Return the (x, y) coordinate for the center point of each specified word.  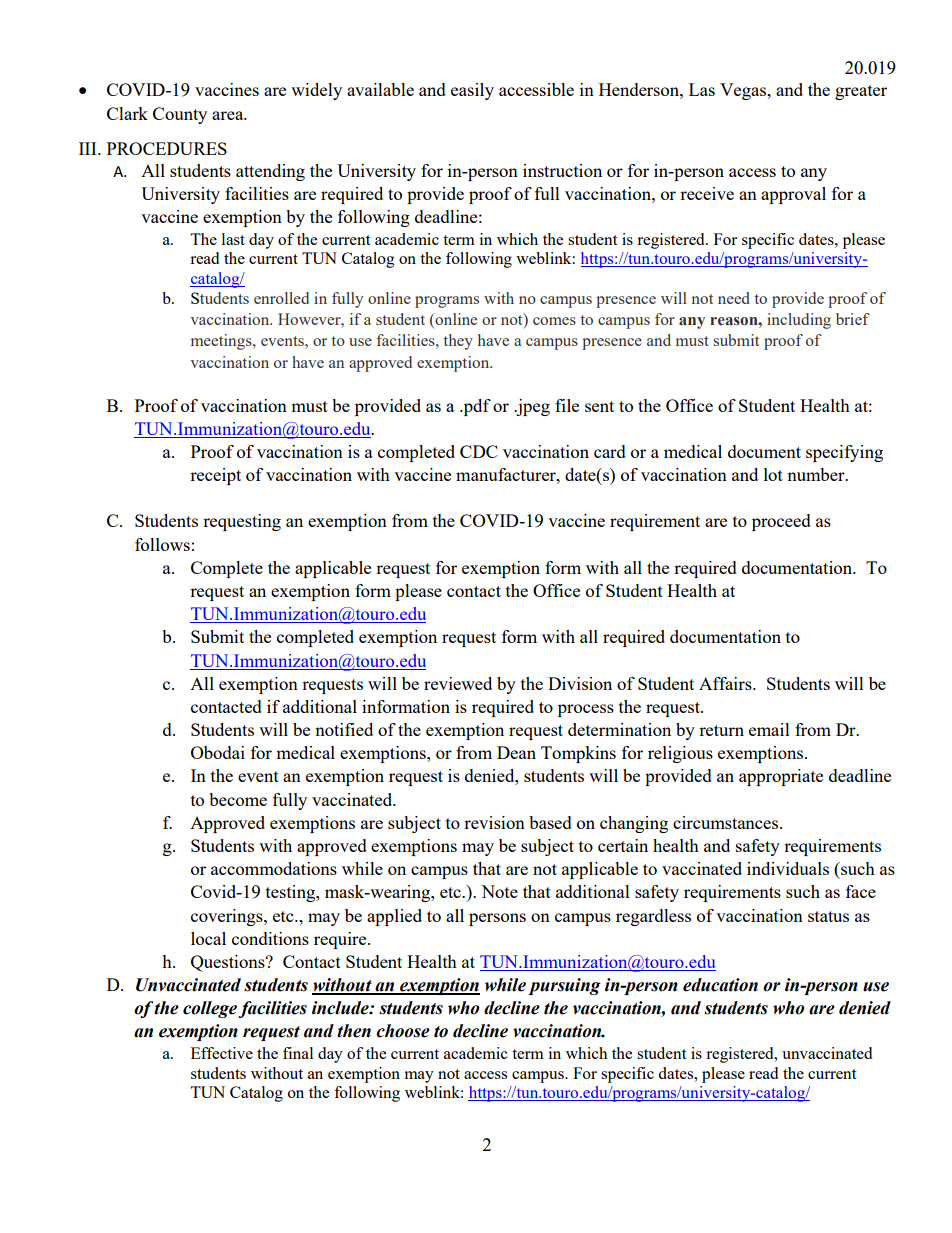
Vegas (744, 91)
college (210, 1009)
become (238, 799)
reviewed (458, 683)
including (799, 321)
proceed (781, 522)
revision (494, 822)
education (720, 985)
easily (472, 91)
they (458, 342)
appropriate (781, 777)
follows (162, 544)
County (180, 115)
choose (403, 1031)
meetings (222, 342)
